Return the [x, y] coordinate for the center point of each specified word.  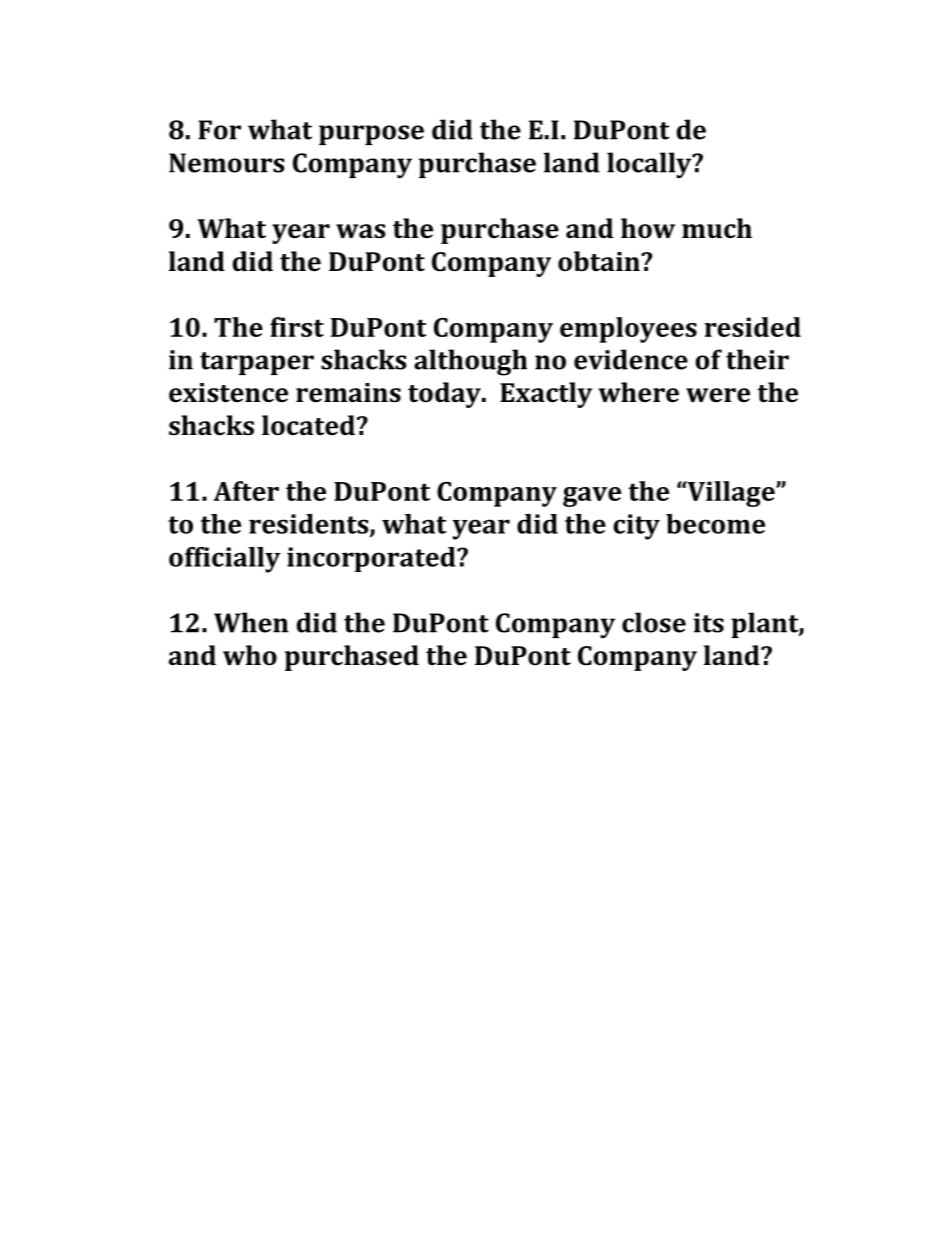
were [718, 395]
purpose [371, 135]
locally [650, 165]
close [654, 622]
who [250, 655]
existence [228, 393]
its [709, 623]
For [219, 130]
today [445, 395]
